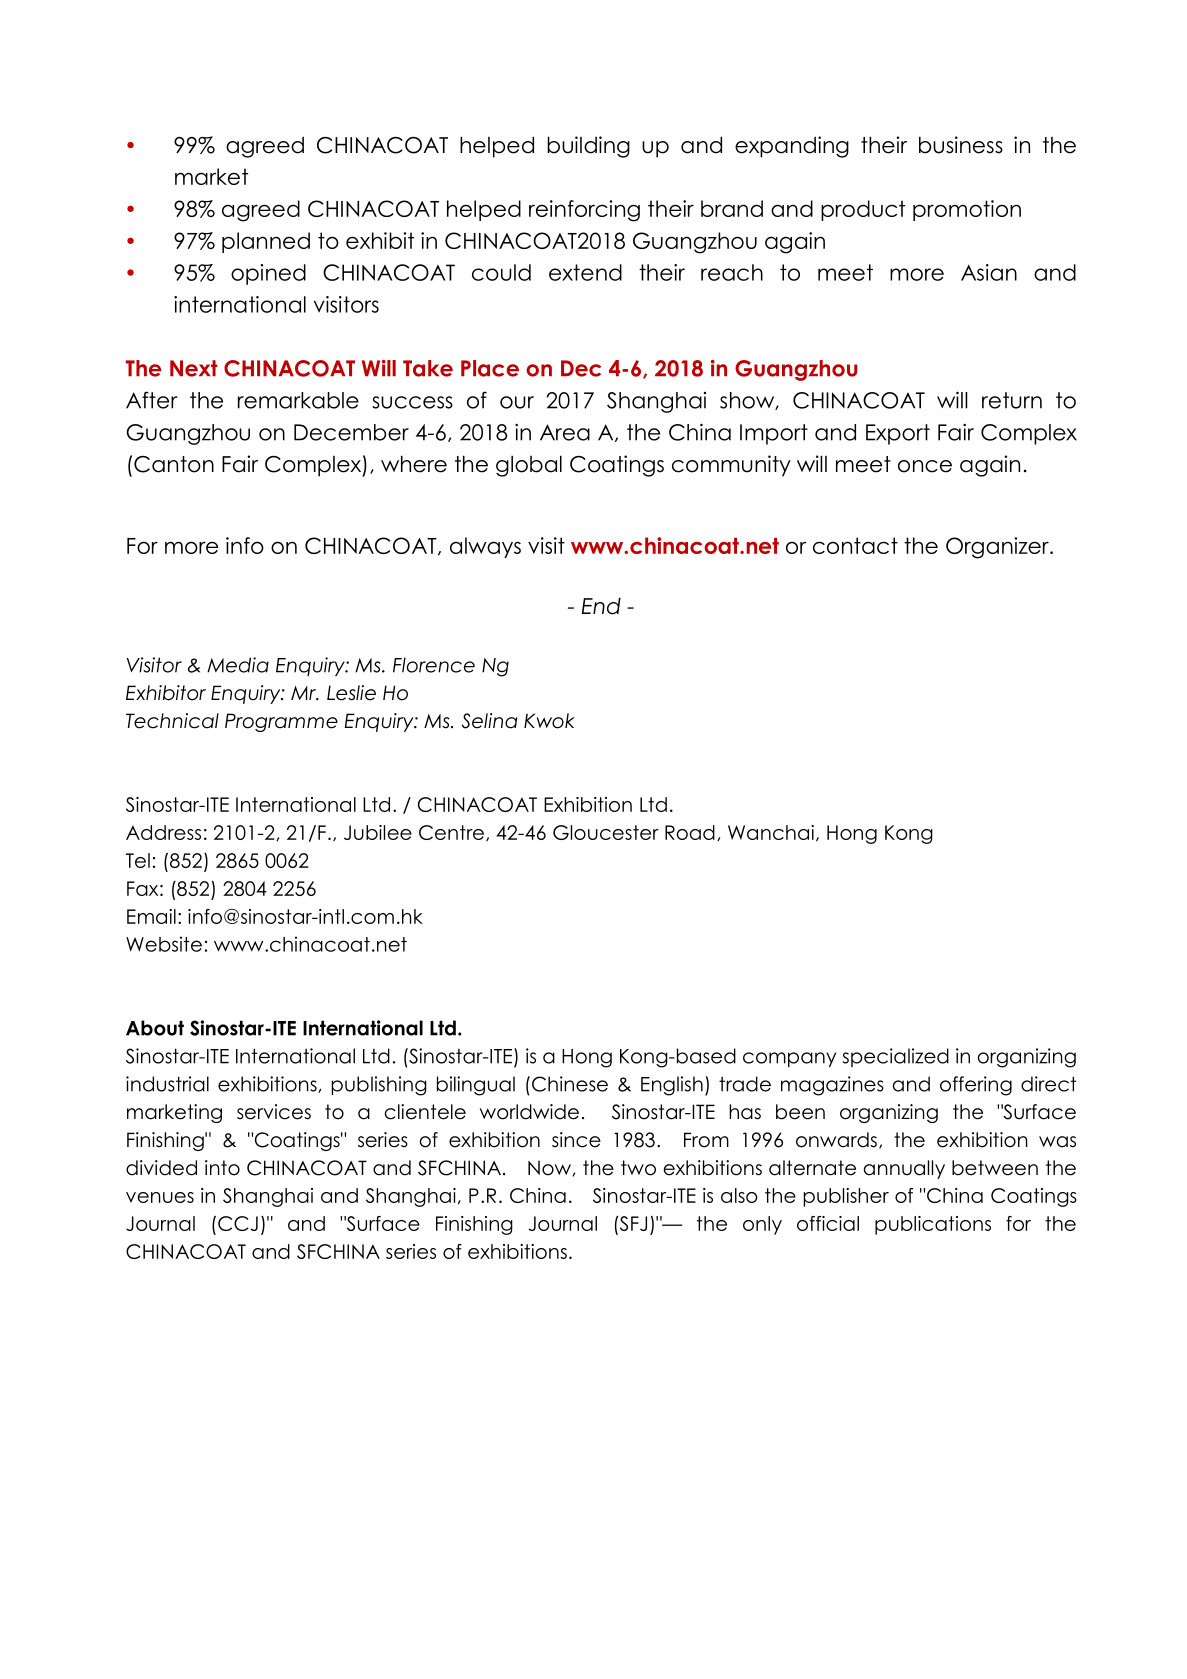  I want to click on publications, so click(933, 1225).
